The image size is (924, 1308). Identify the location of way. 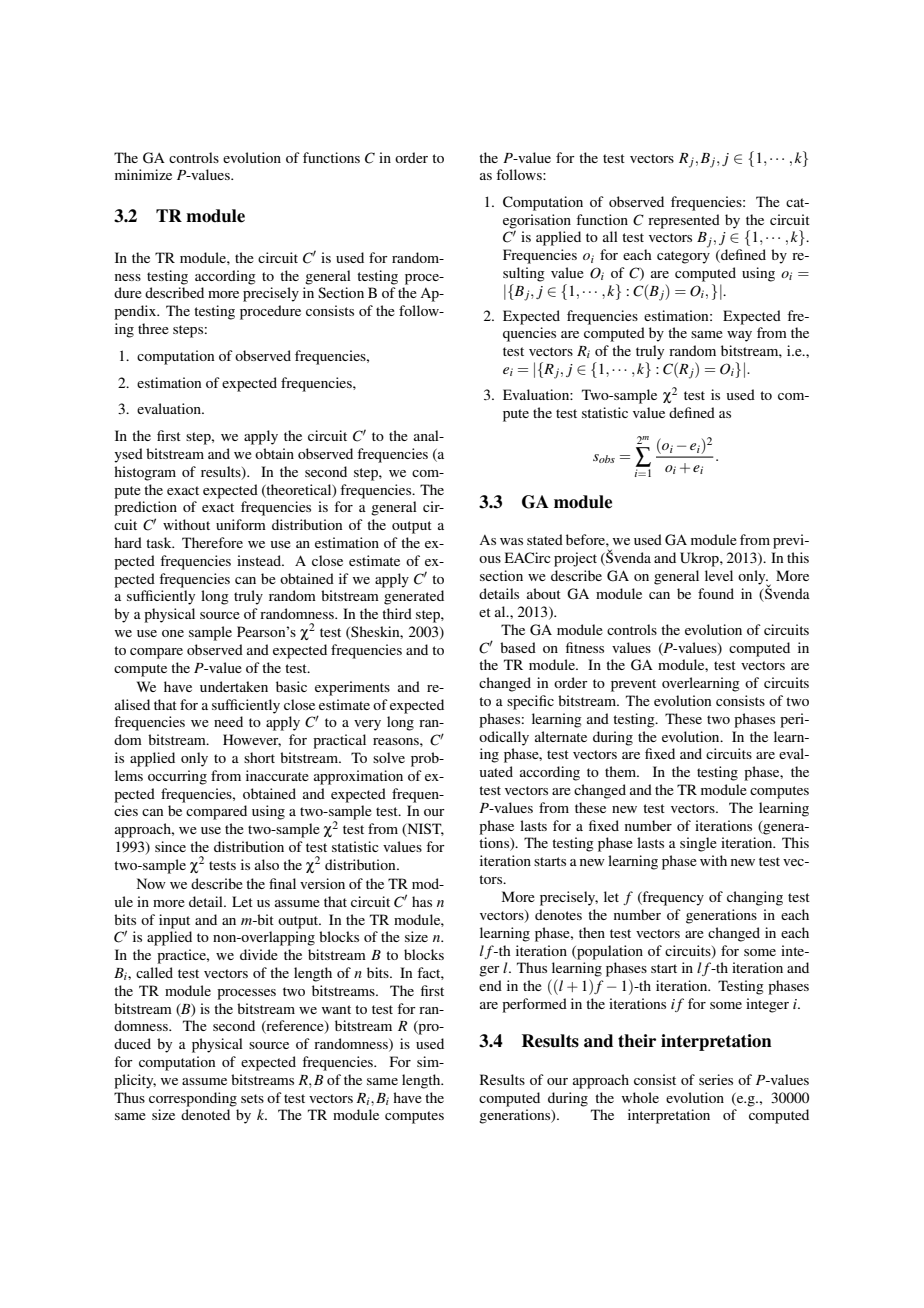
(739, 336).
